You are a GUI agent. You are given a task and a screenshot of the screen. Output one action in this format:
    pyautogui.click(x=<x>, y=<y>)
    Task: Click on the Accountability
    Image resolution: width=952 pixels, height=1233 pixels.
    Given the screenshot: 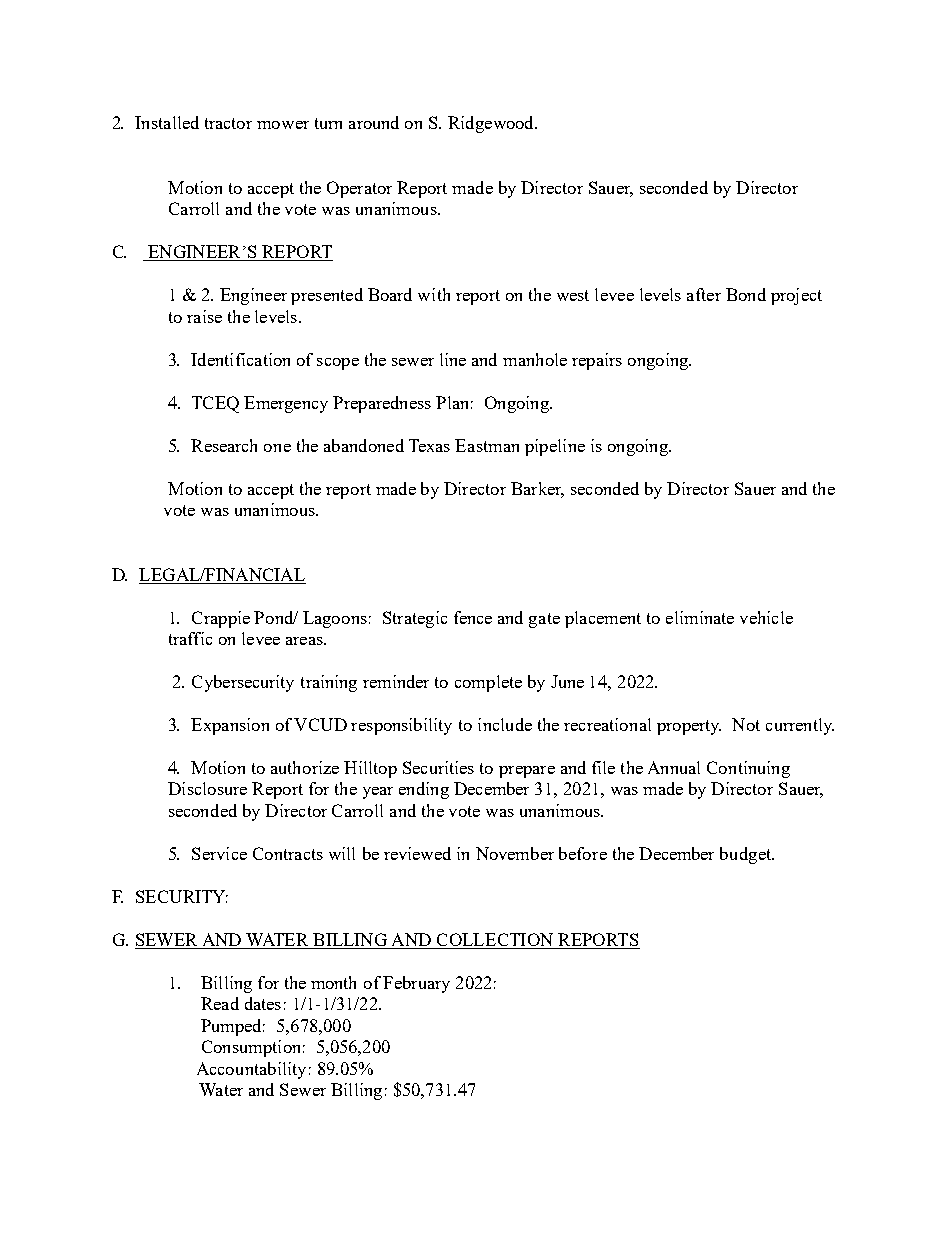 What is the action you would take?
    pyautogui.click(x=251, y=1070)
